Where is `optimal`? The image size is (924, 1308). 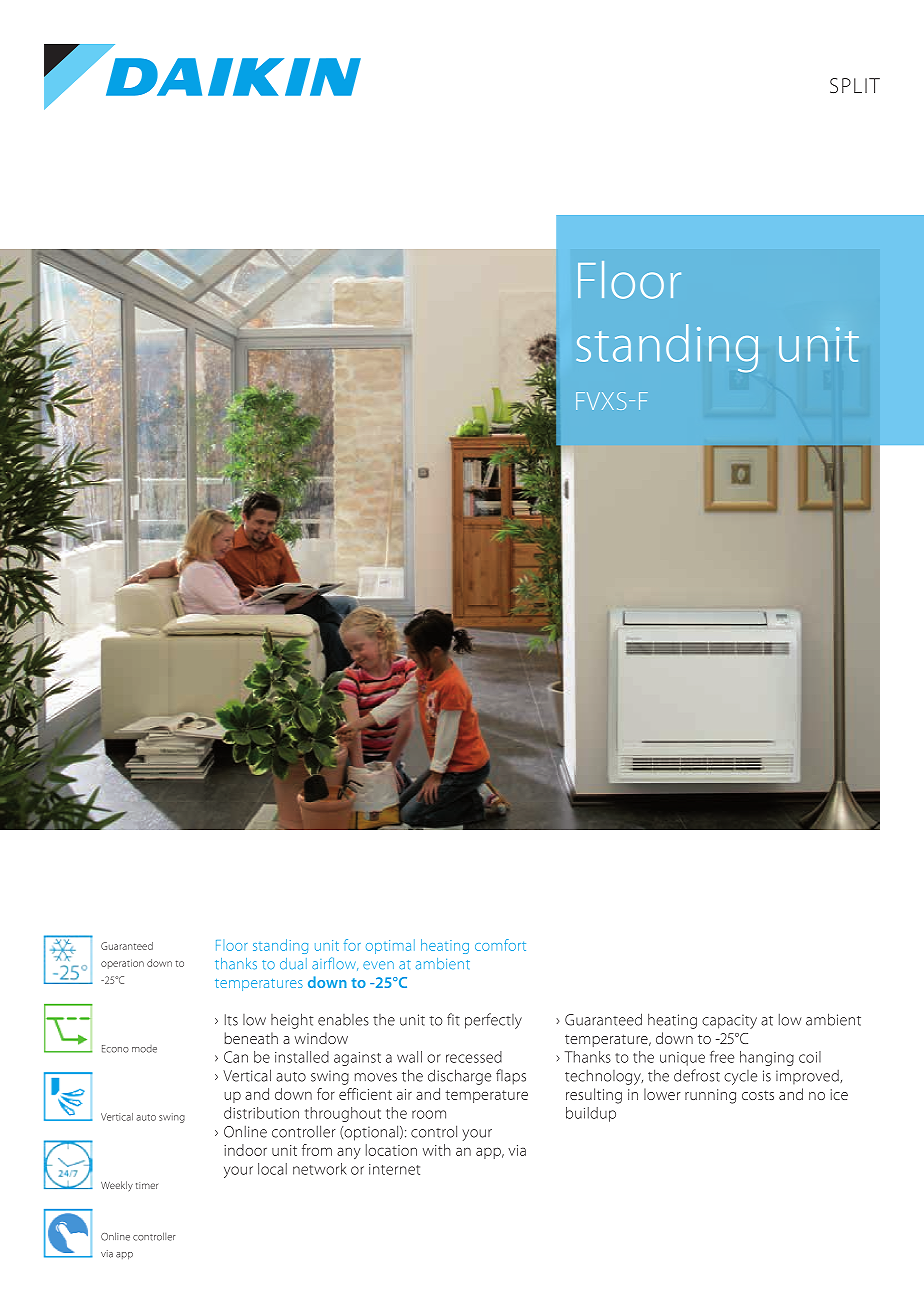 optimal is located at coordinates (390, 946).
